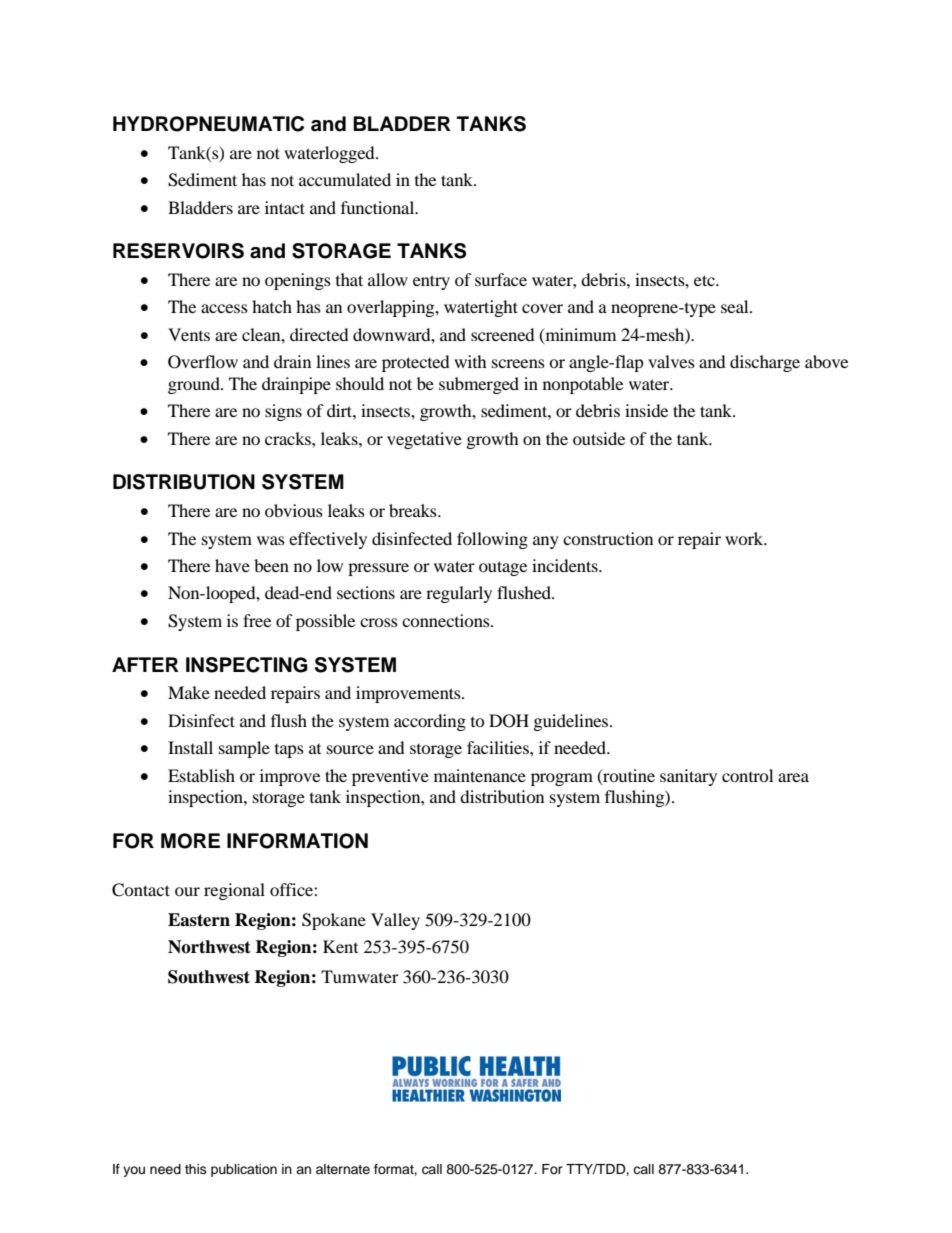  I want to click on control, so click(747, 775).
